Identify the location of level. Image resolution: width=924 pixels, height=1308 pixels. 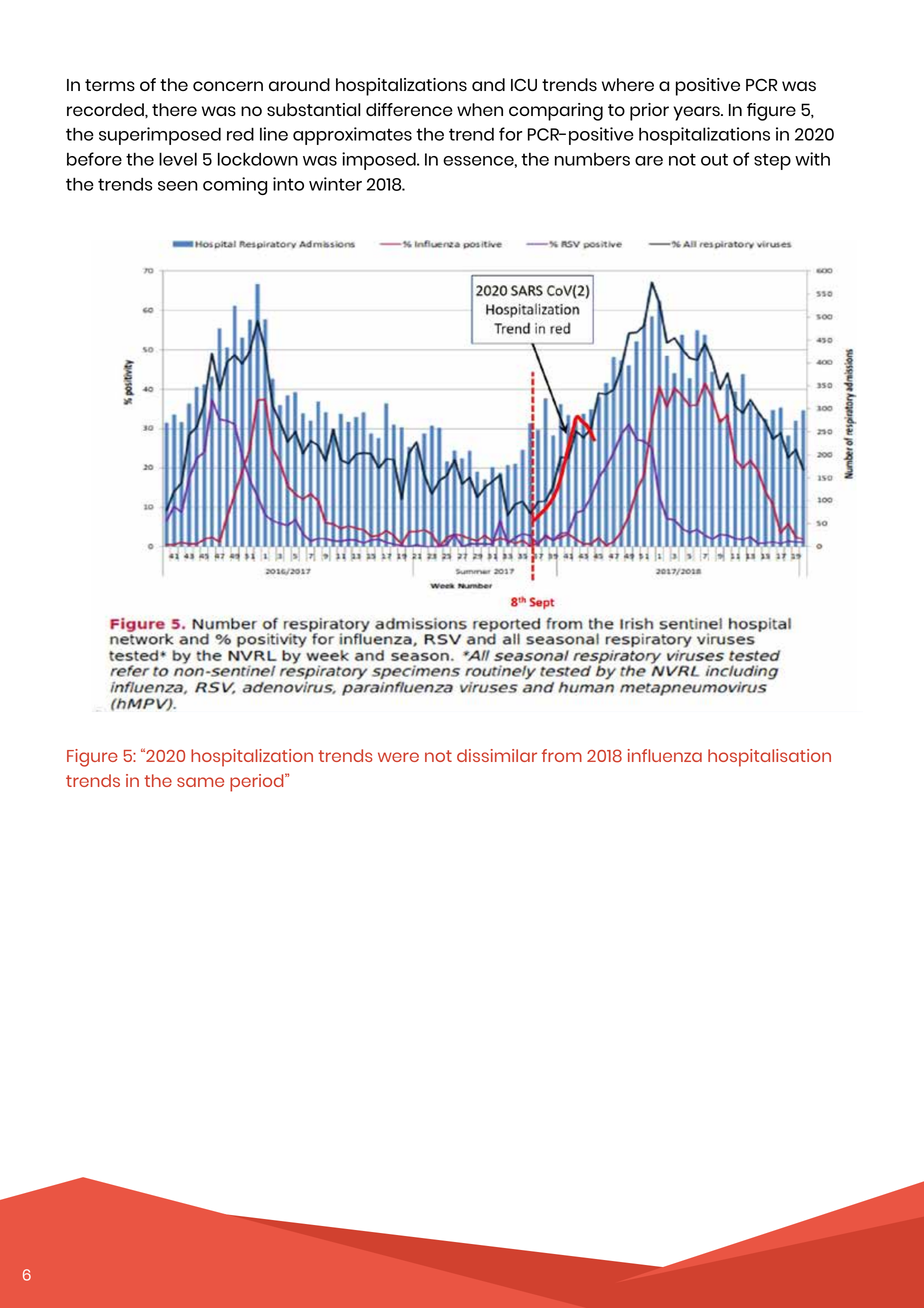
(178, 159).
